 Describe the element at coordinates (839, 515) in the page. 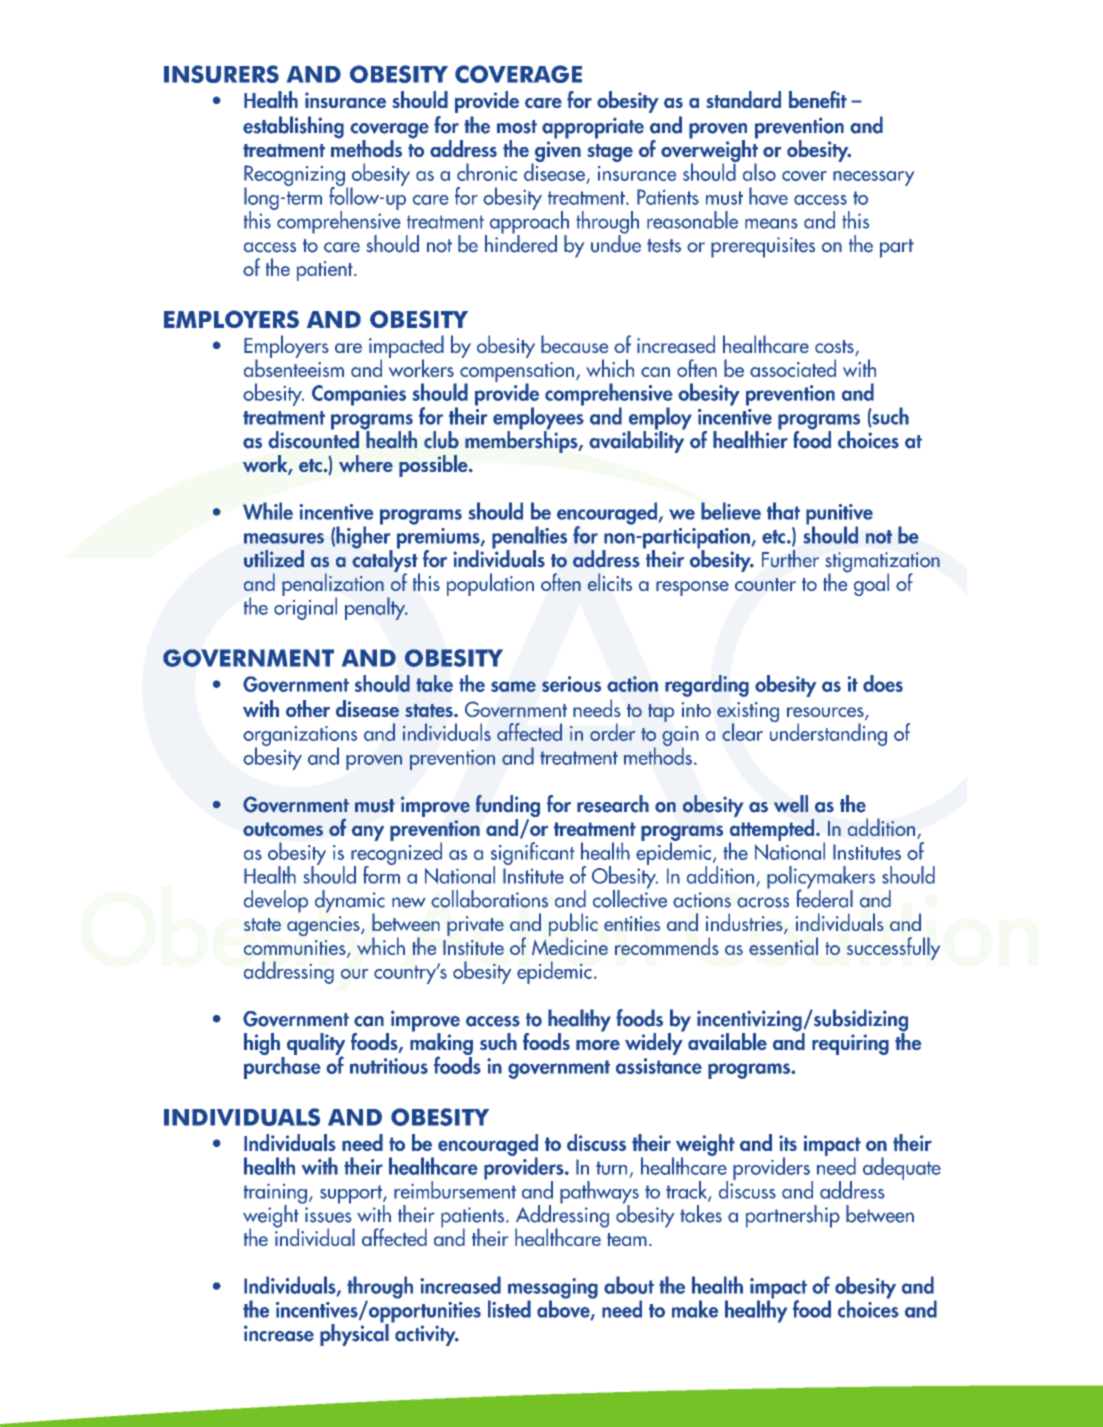

I see `punitive` at that location.
